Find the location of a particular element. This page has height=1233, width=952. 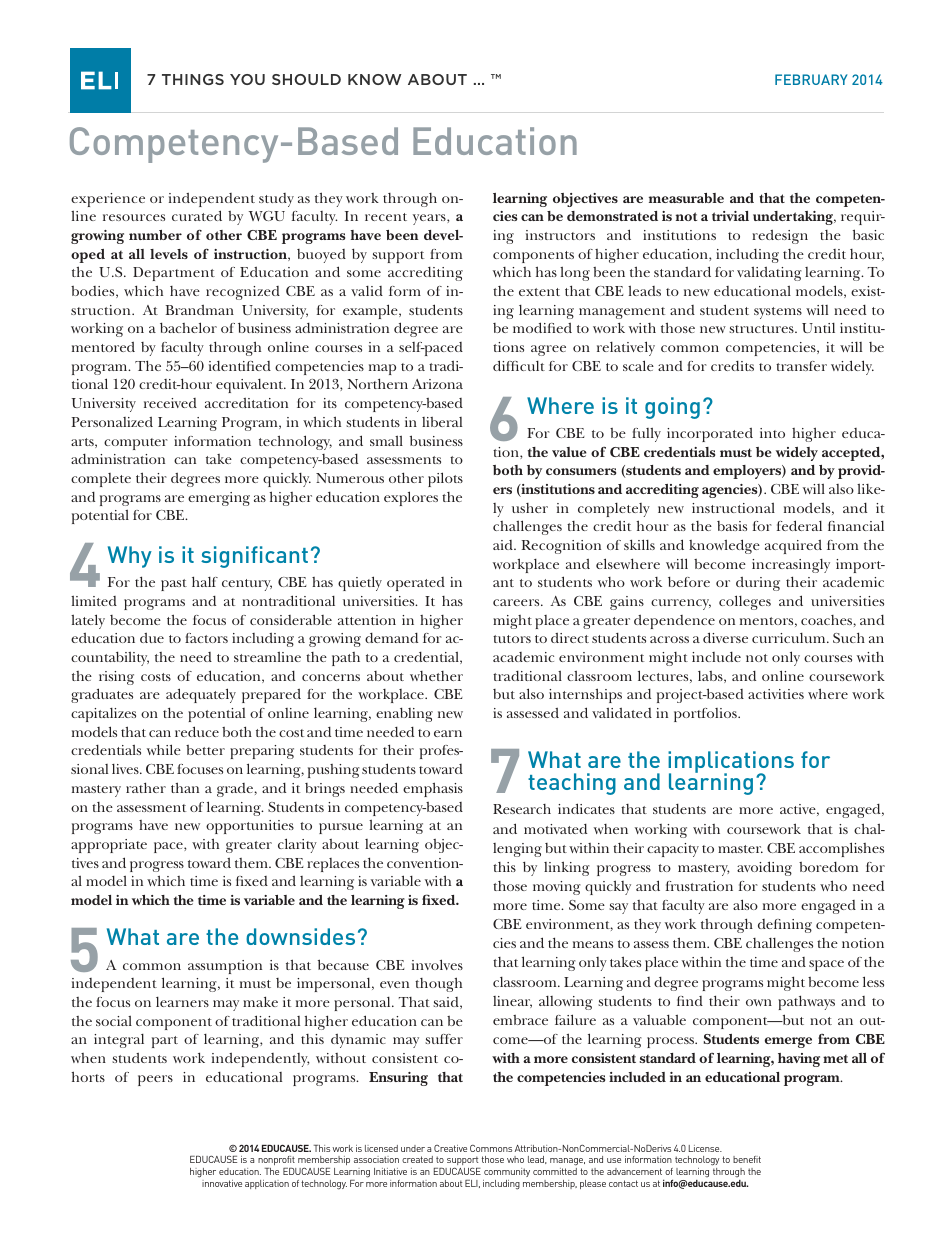

THINGS is located at coordinates (193, 79).
